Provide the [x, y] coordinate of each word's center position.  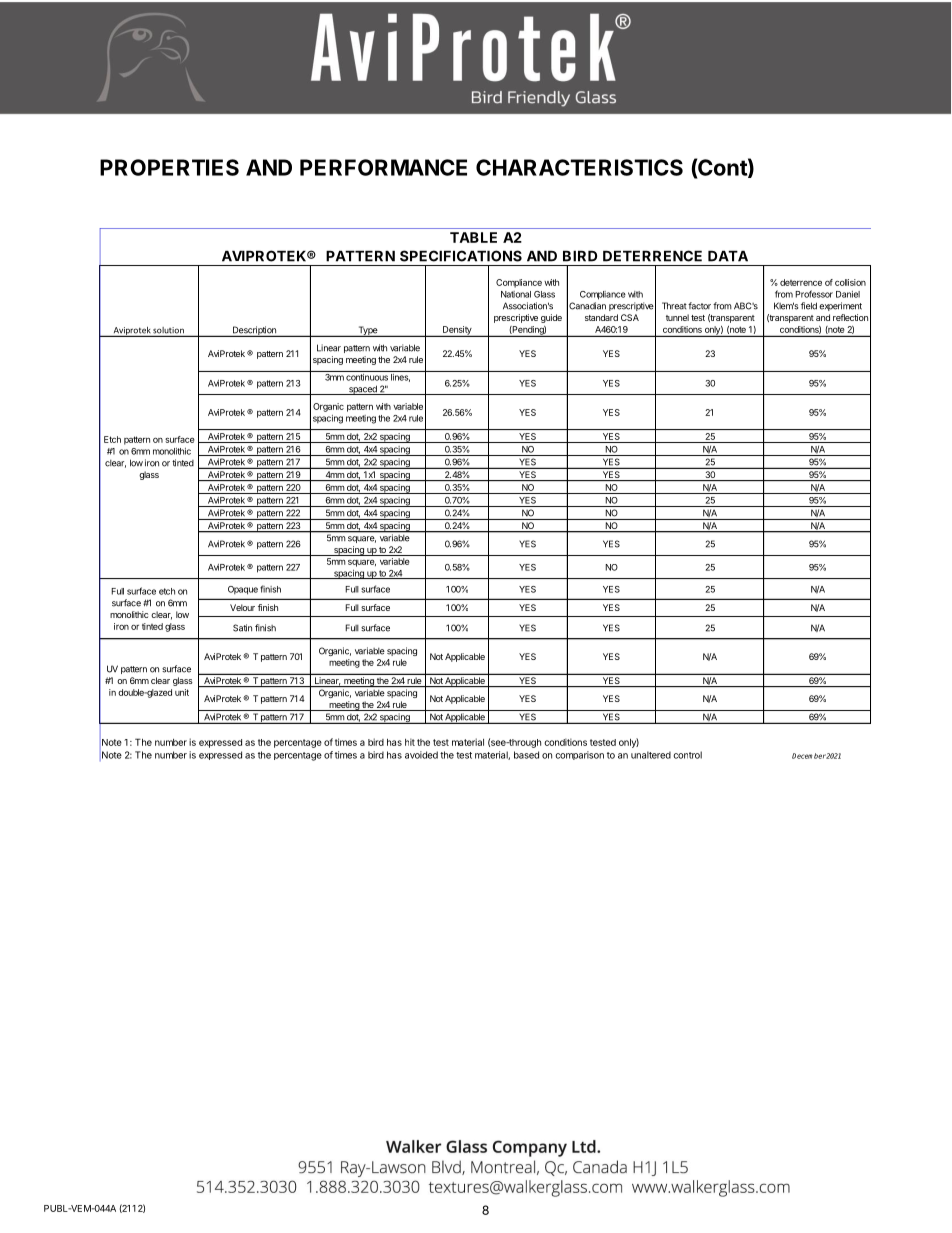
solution [169, 331]
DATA [728, 256]
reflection [850, 317]
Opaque [243, 590]
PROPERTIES [169, 167]
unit [182, 692]
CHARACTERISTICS [579, 167]
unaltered [651, 755]
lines [400, 378]
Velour [242, 607]
